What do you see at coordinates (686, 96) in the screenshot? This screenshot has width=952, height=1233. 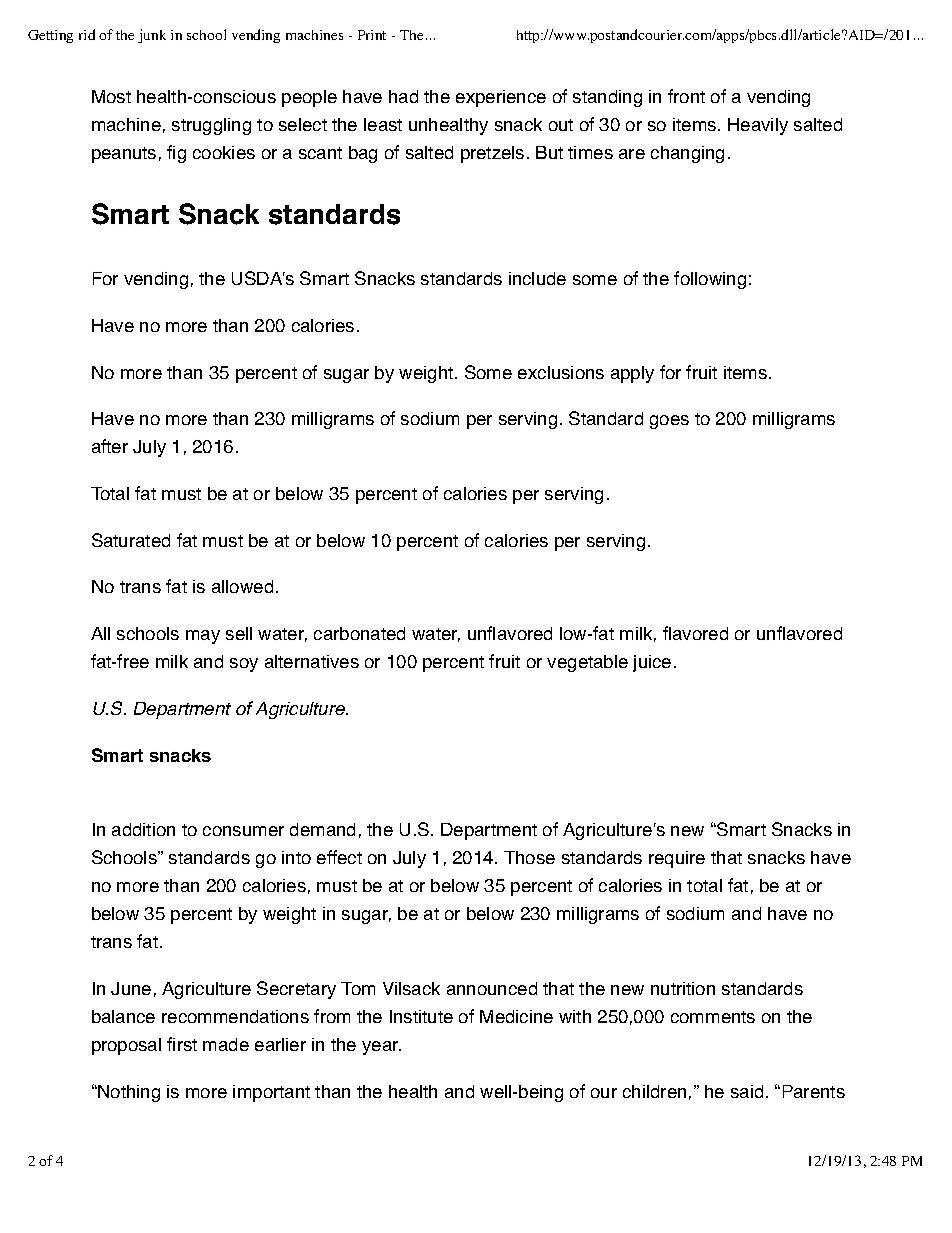 I see `front` at bounding box center [686, 96].
